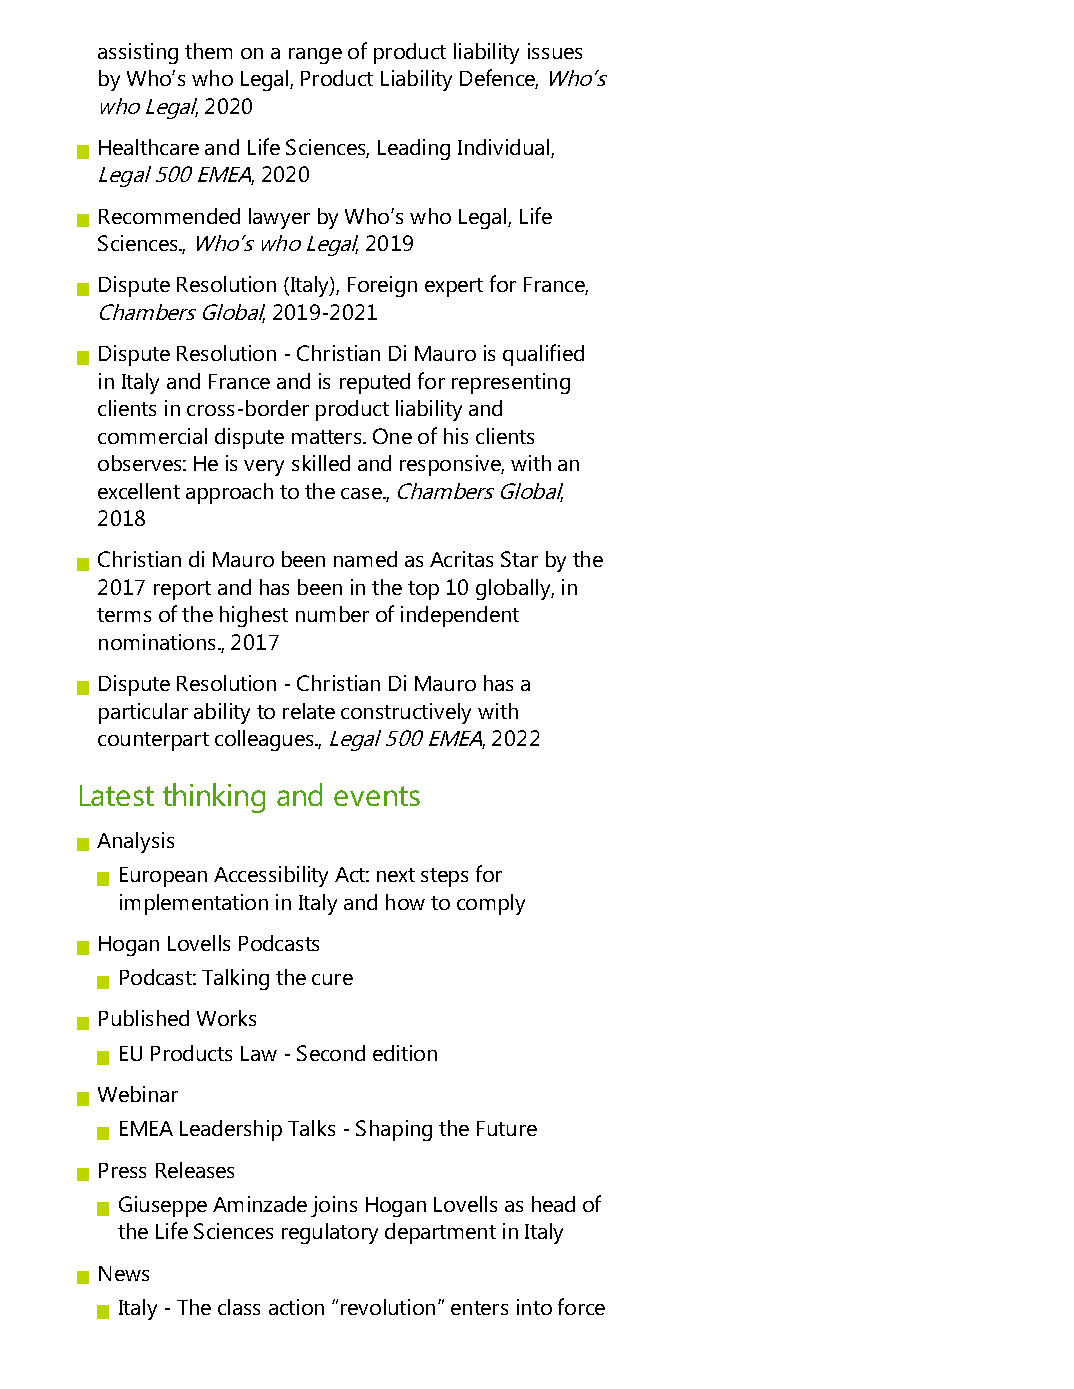 The width and height of the image is (1074, 1389). I want to click on number, so click(332, 614).
